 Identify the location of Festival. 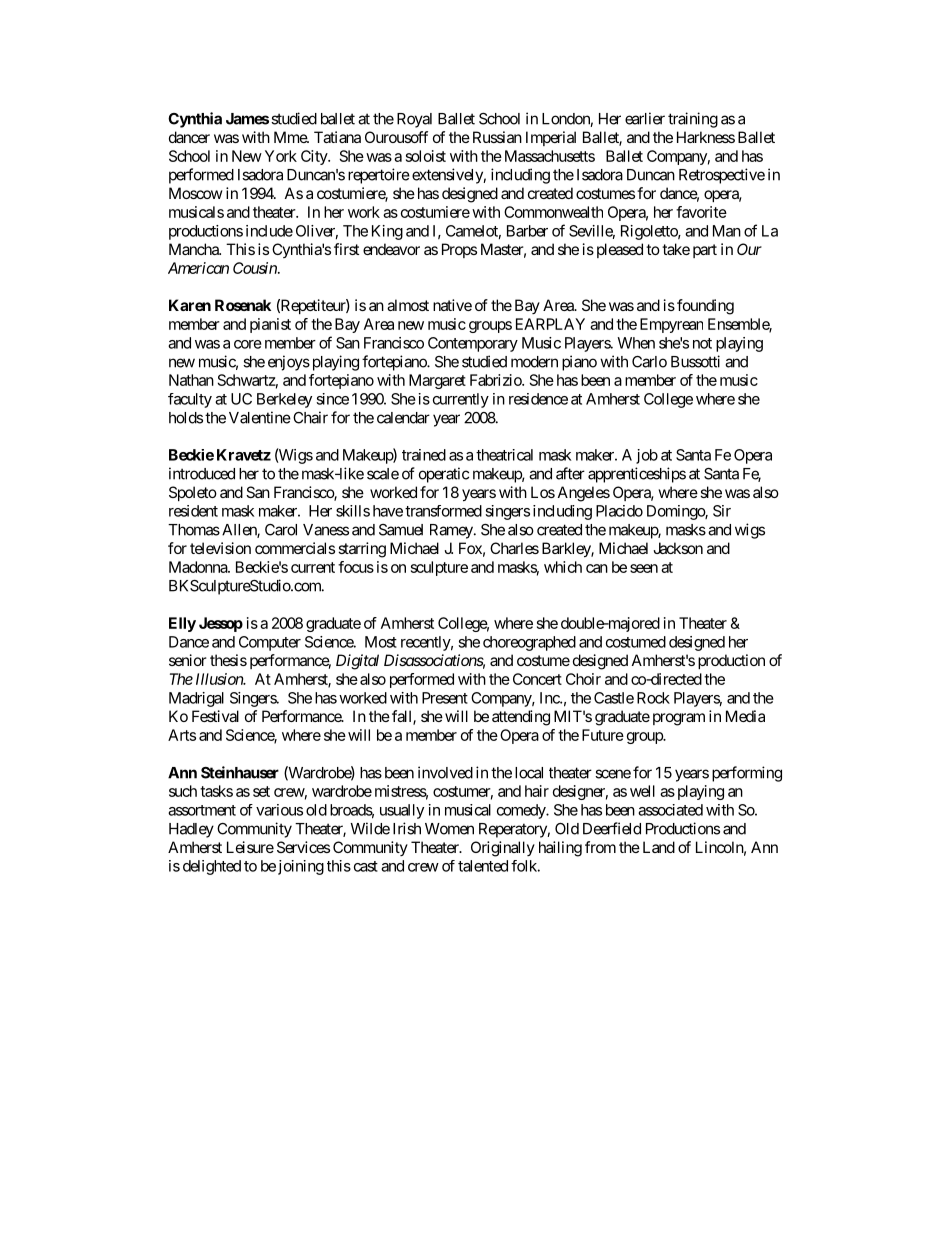
(215, 716).
